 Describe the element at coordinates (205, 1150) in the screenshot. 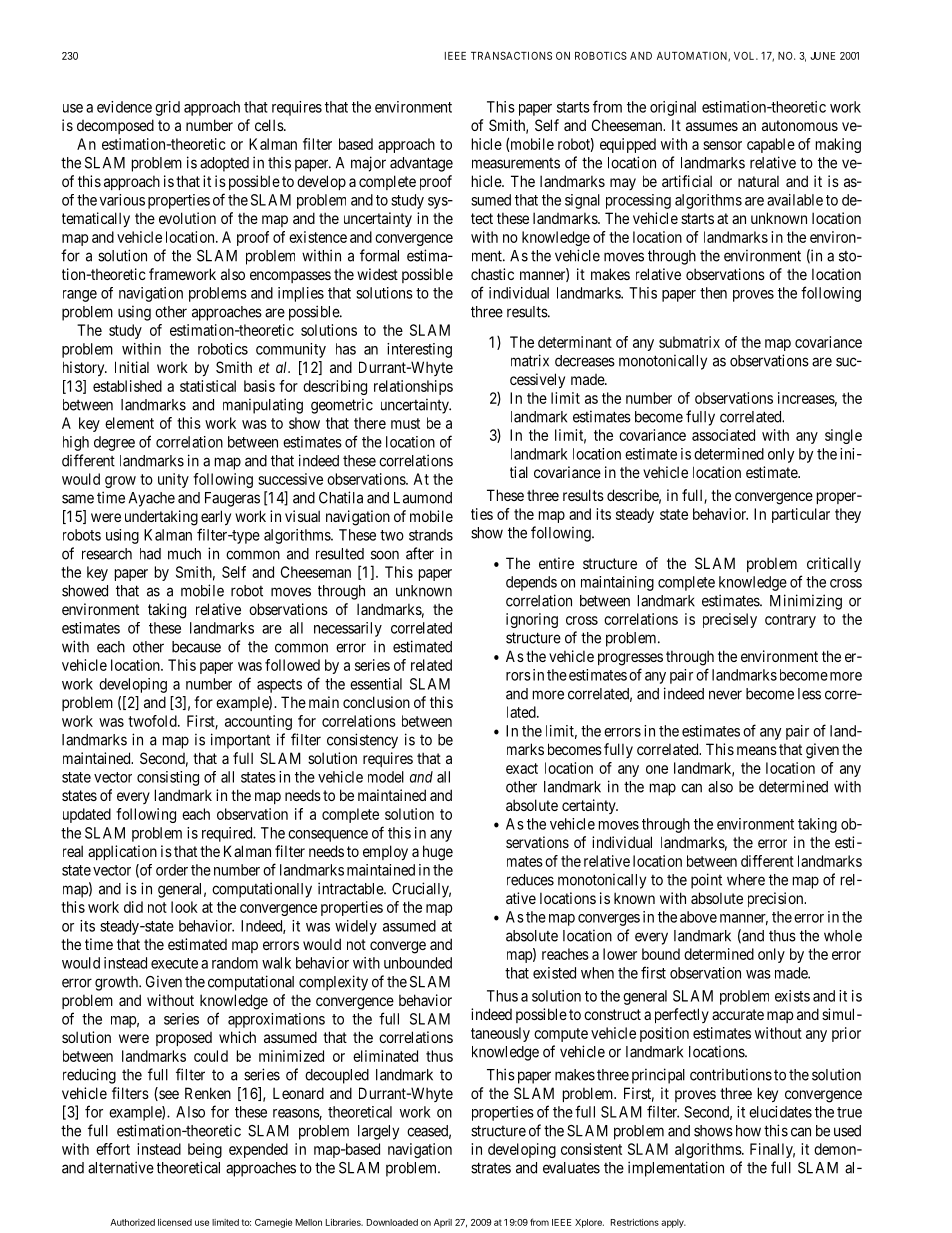

I see `being` at that location.
